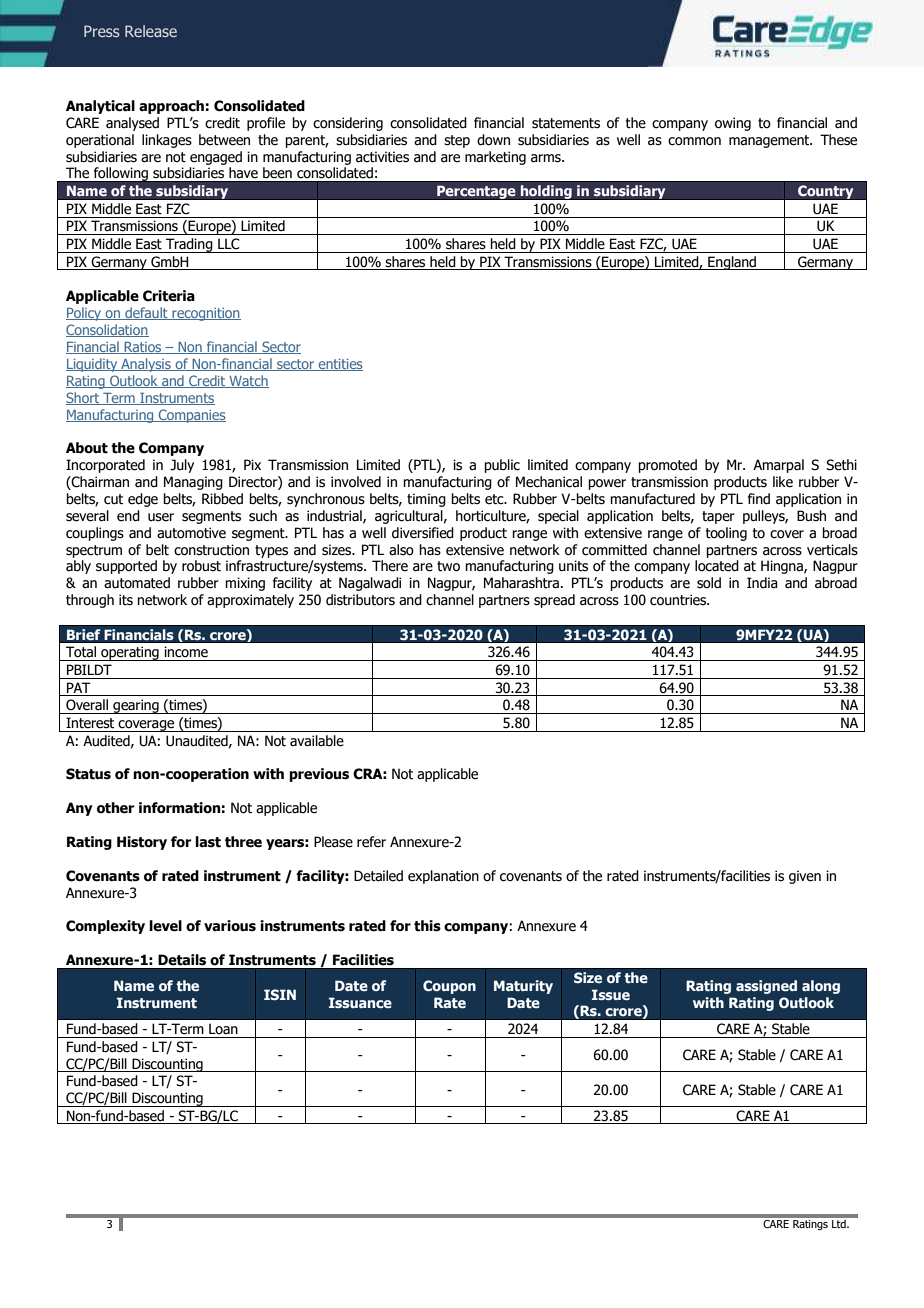 This screenshot has width=924, height=1308. What do you see at coordinates (186, 652) in the screenshot?
I see `income` at bounding box center [186, 652].
